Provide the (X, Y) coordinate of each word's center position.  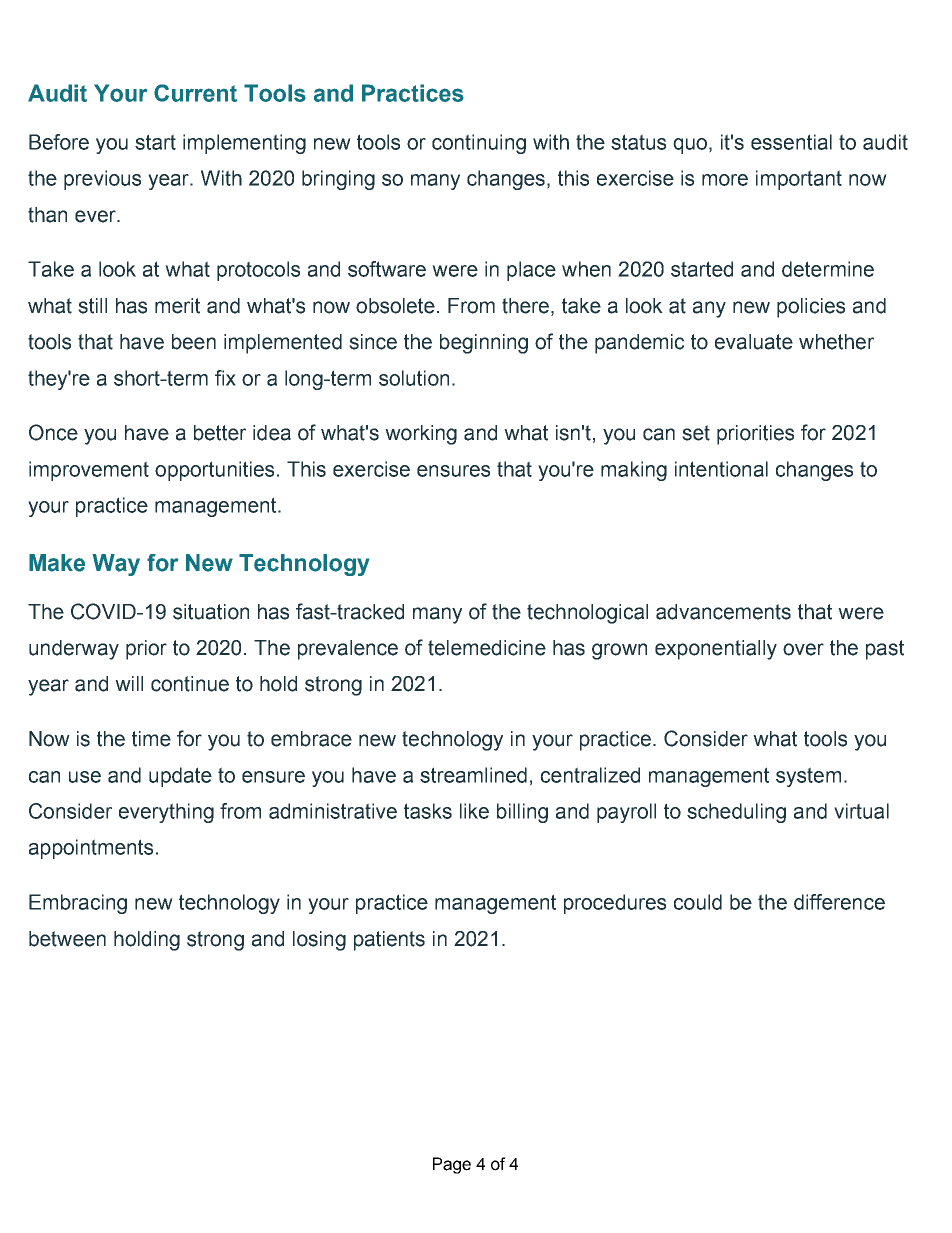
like (474, 811)
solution (414, 378)
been (194, 342)
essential (791, 142)
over (803, 649)
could (698, 902)
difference (839, 902)
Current (195, 93)
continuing (479, 144)
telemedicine (487, 648)
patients (389, 941)
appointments (91, 849)
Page (452, 1165)
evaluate (754, 342)
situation (211, 612)
